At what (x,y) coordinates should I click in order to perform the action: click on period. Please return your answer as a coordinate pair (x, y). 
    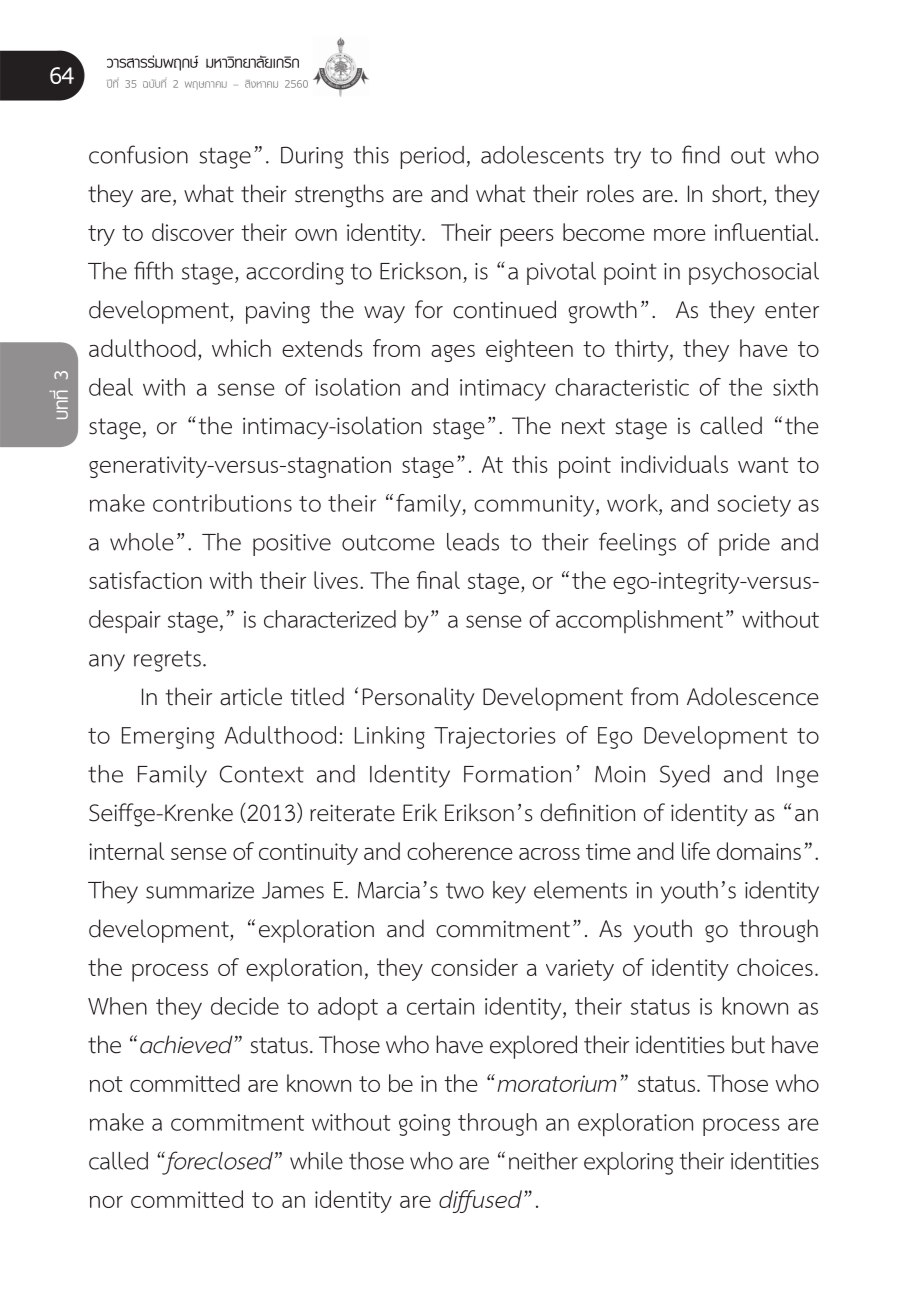
    Looking at the image, I should click on (432, 157).
